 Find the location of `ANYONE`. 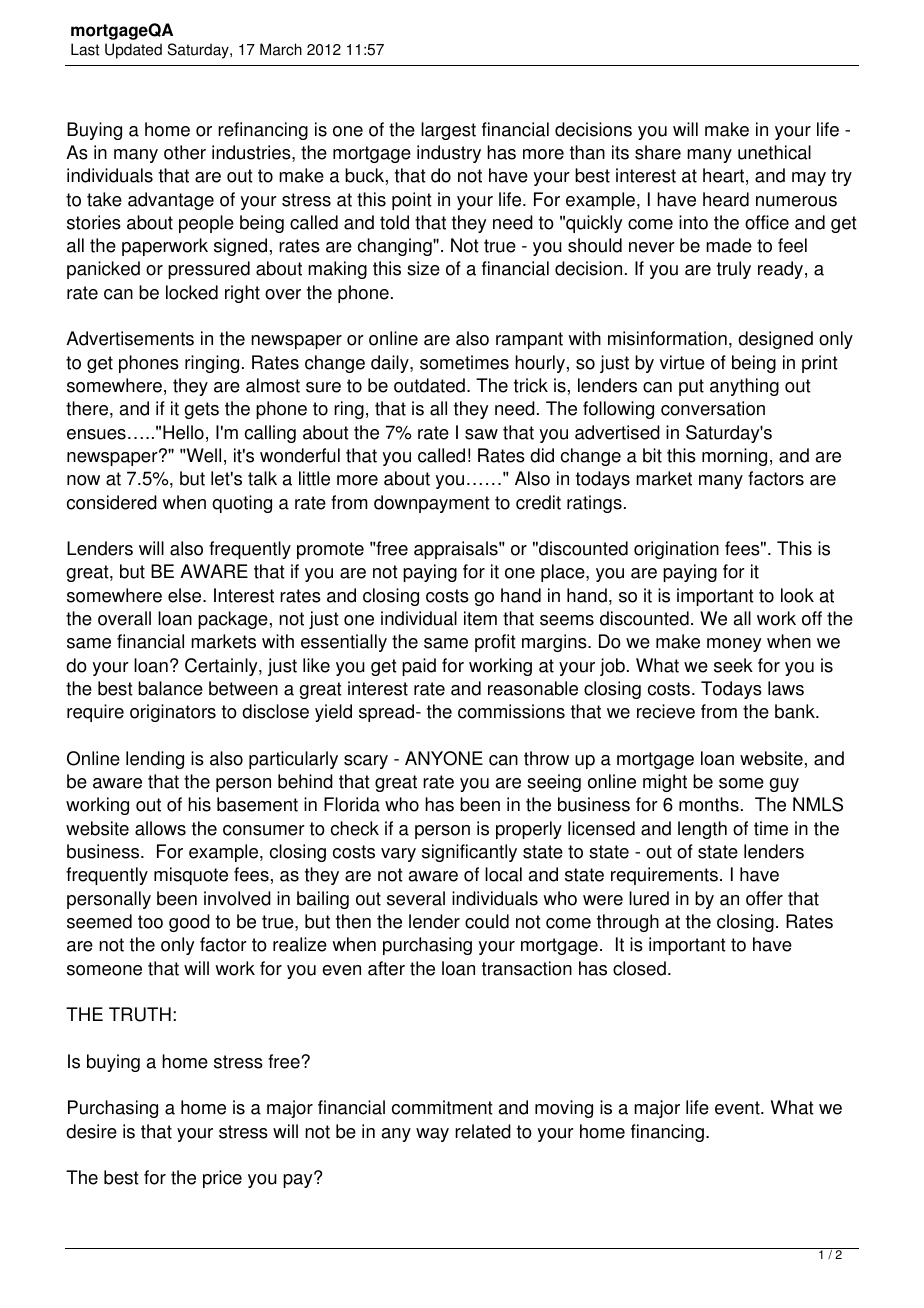

ANYONE is located at coordinates (444, 758).
